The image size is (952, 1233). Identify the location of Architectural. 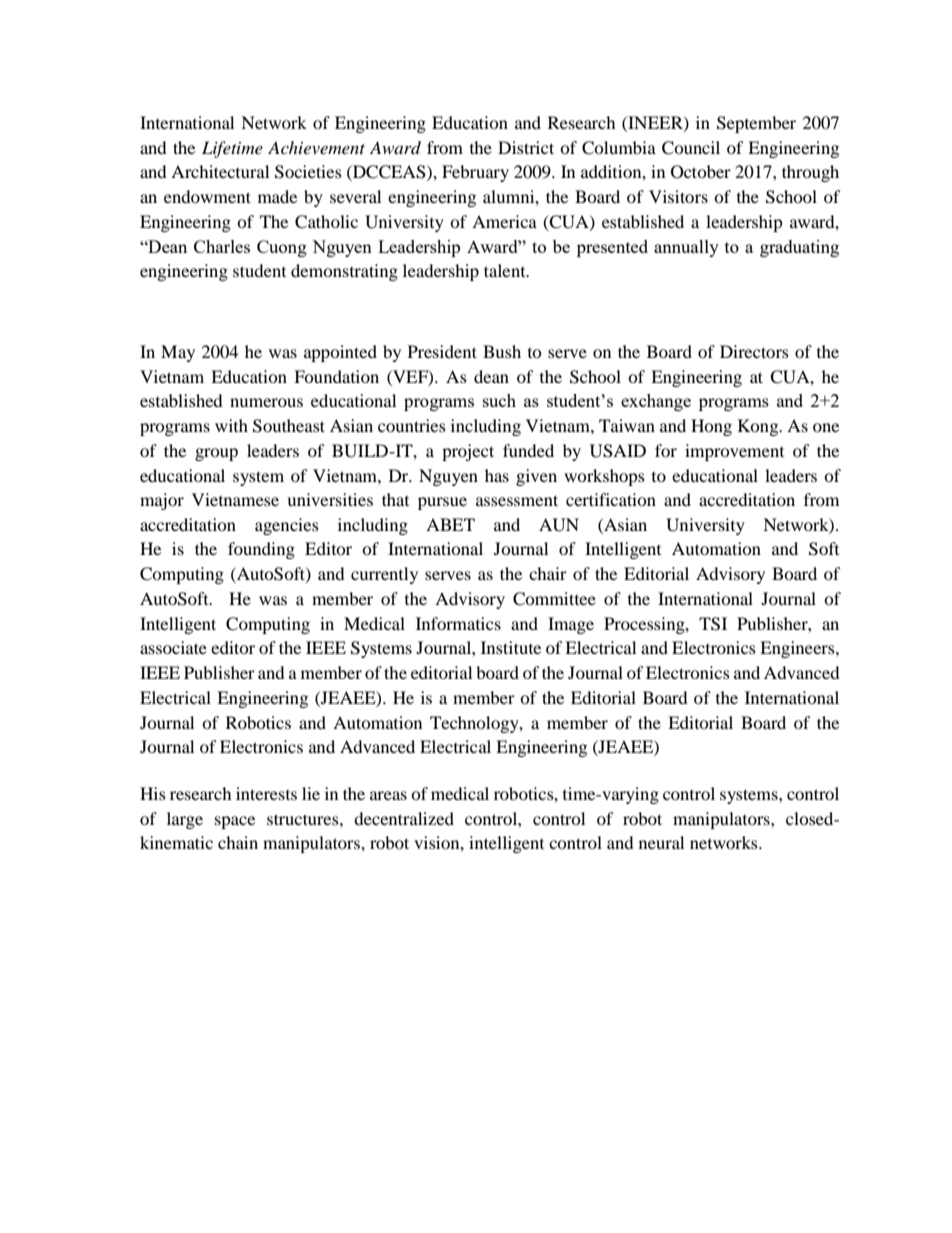
(220, 171).
